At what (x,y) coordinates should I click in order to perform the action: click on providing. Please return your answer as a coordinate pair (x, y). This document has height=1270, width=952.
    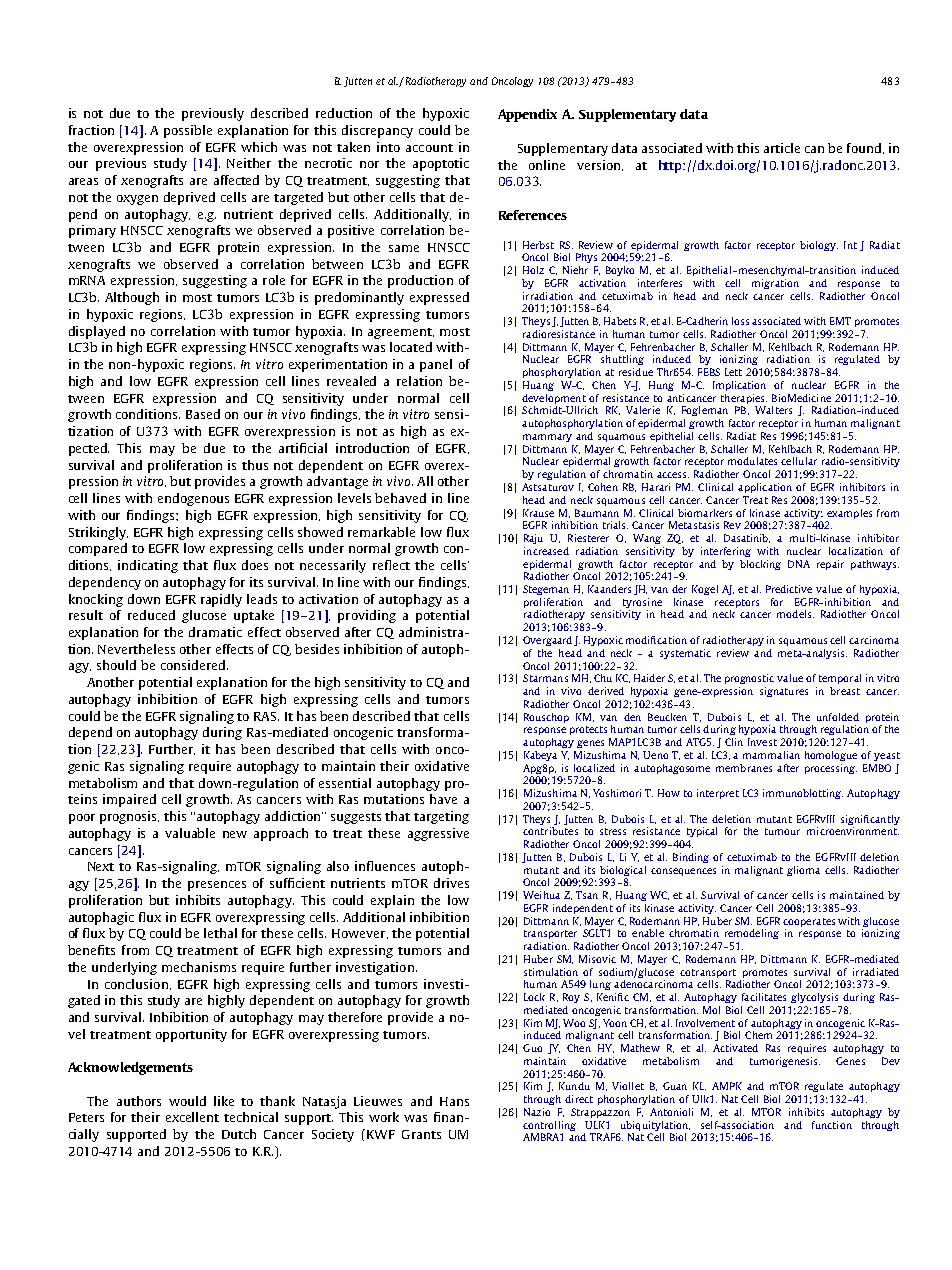
    Looking at the image, I should click on (367, 616).
